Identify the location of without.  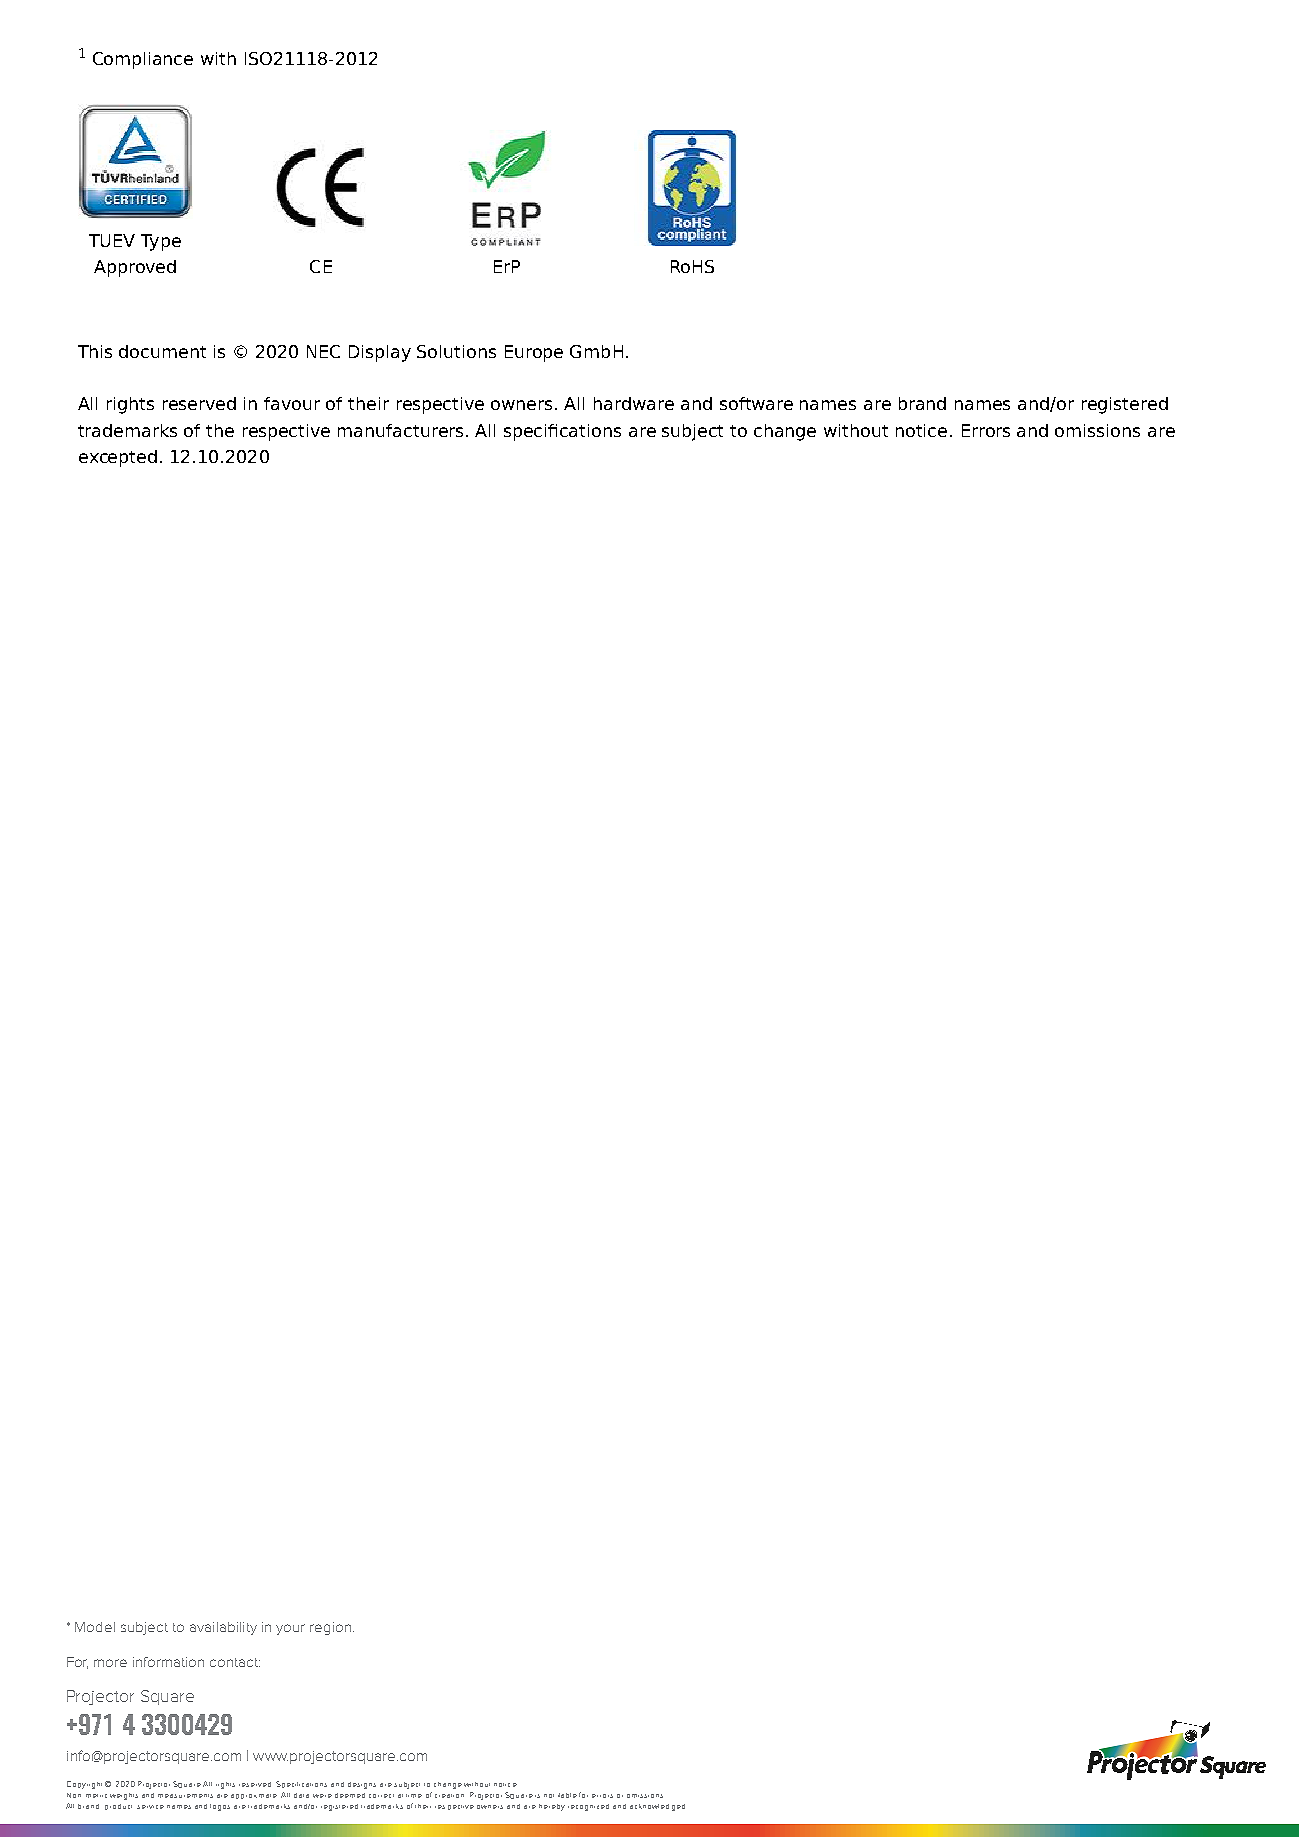
(477, 1784).
